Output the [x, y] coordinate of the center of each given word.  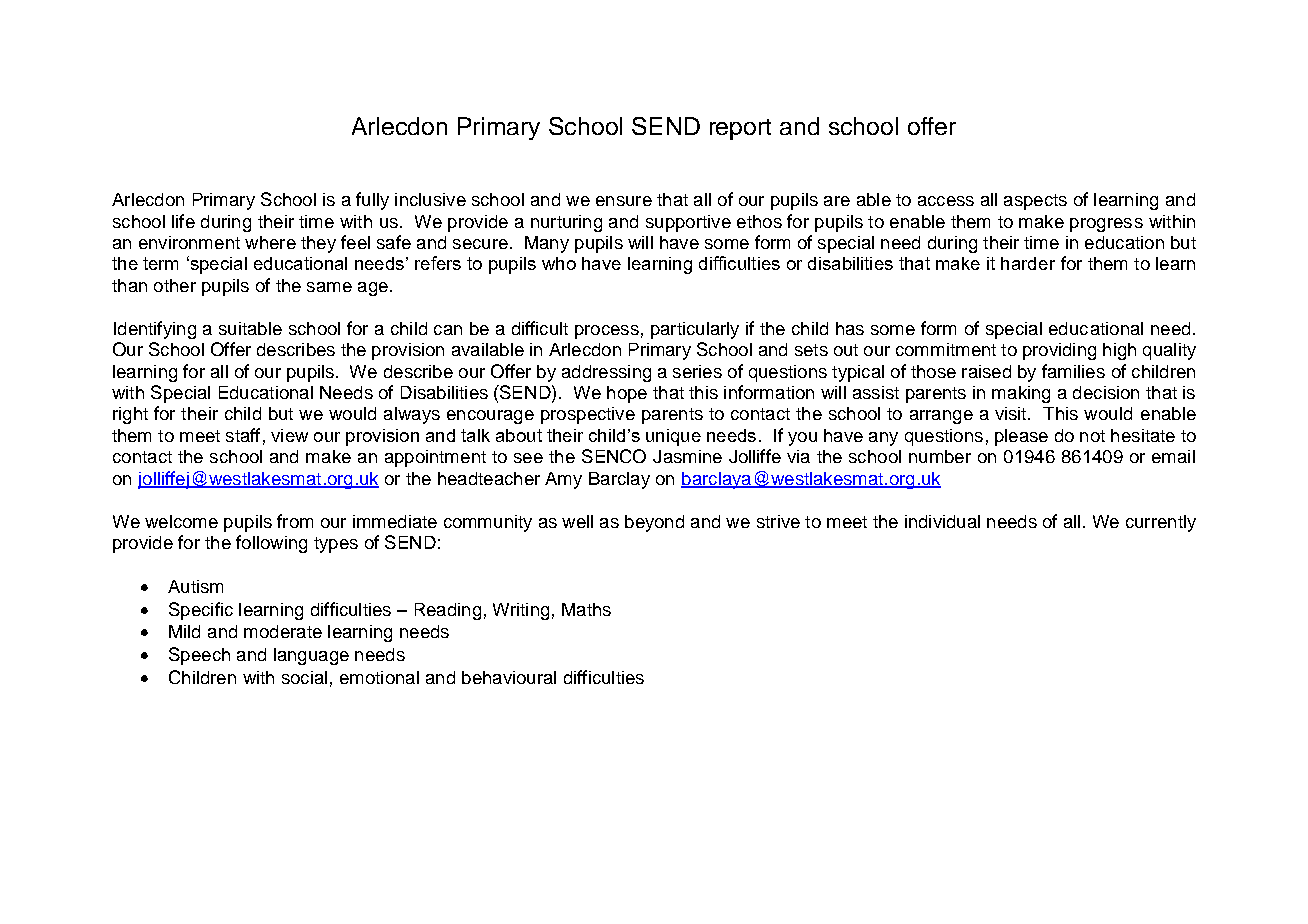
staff [243, 435]
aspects [1035, 202]
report [740, 129]
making [1021, 394]
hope [627, 394]
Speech [199, 656]
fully [372, 201]
